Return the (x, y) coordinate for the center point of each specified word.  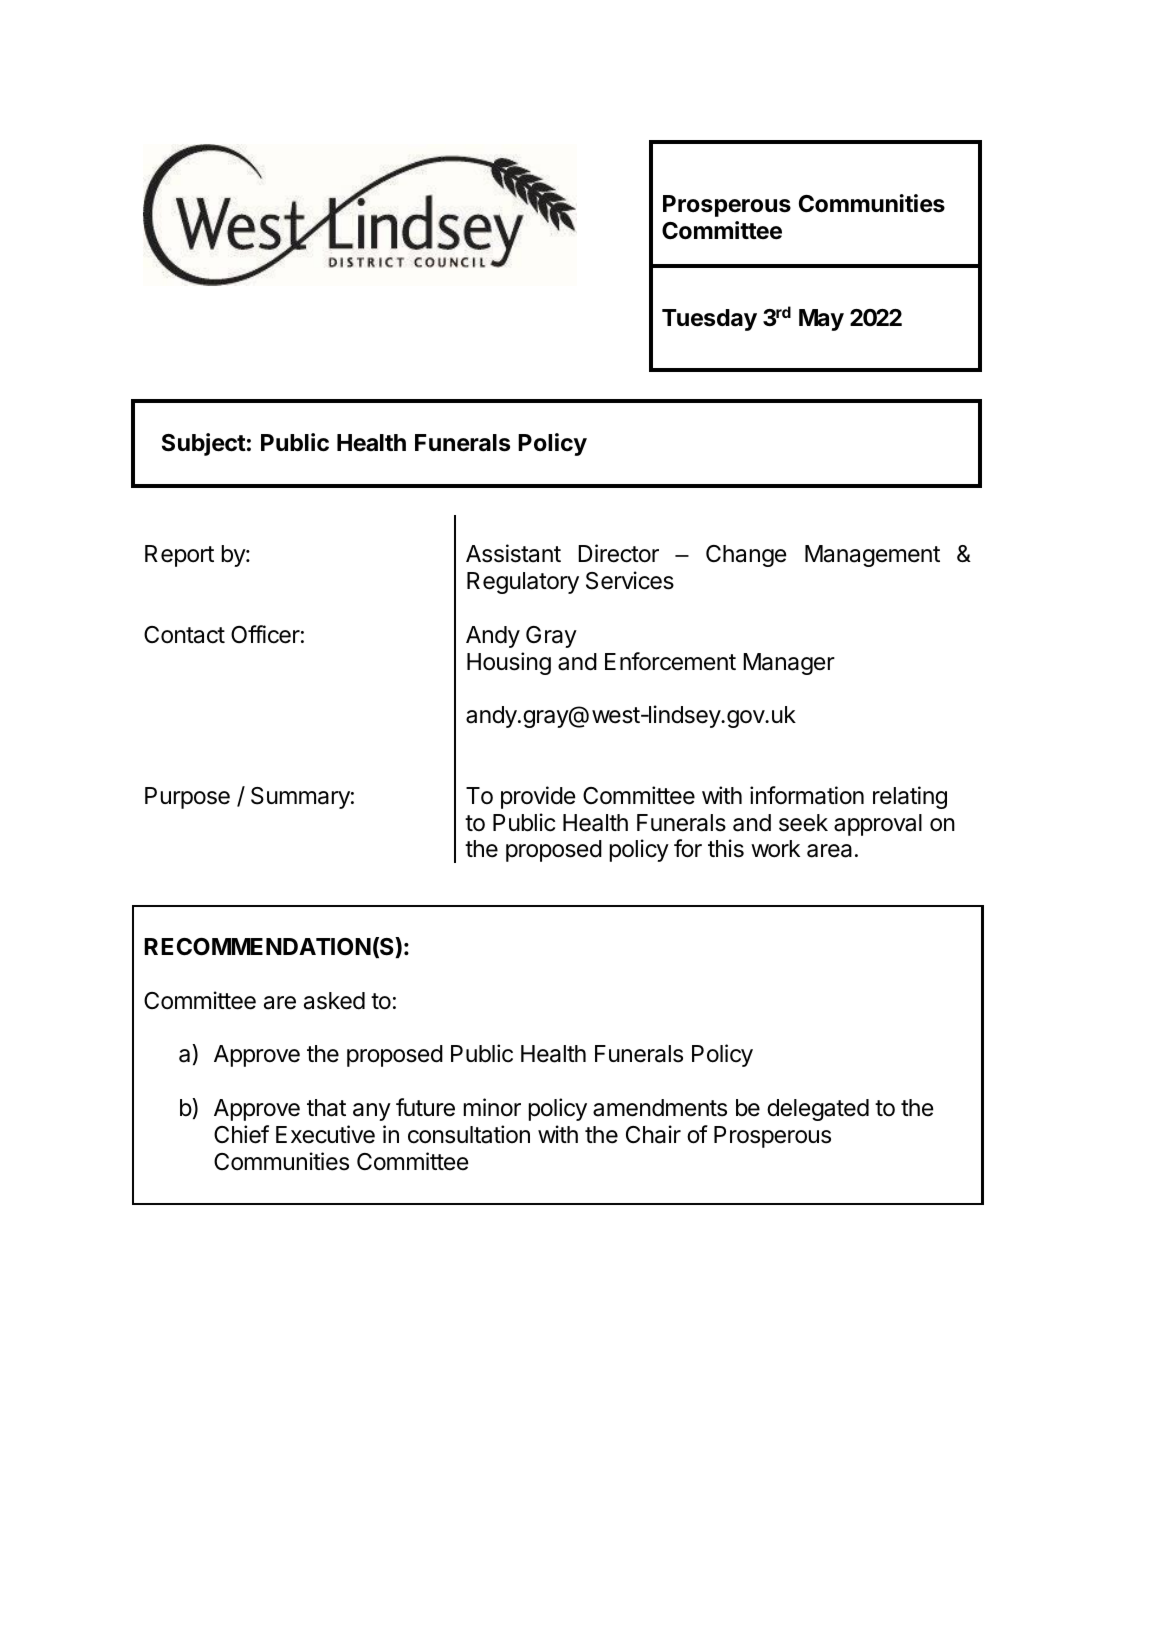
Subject (204, 444)
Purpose (187, 798)
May (821, 320)
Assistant (513, 553)
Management (872, 556)
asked (334, 1001)
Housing (509, 663)
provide (538, 797)
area (829, 851)
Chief (241, 1134)
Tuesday (709, 320)
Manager (789, 664)
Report (179, 556)
